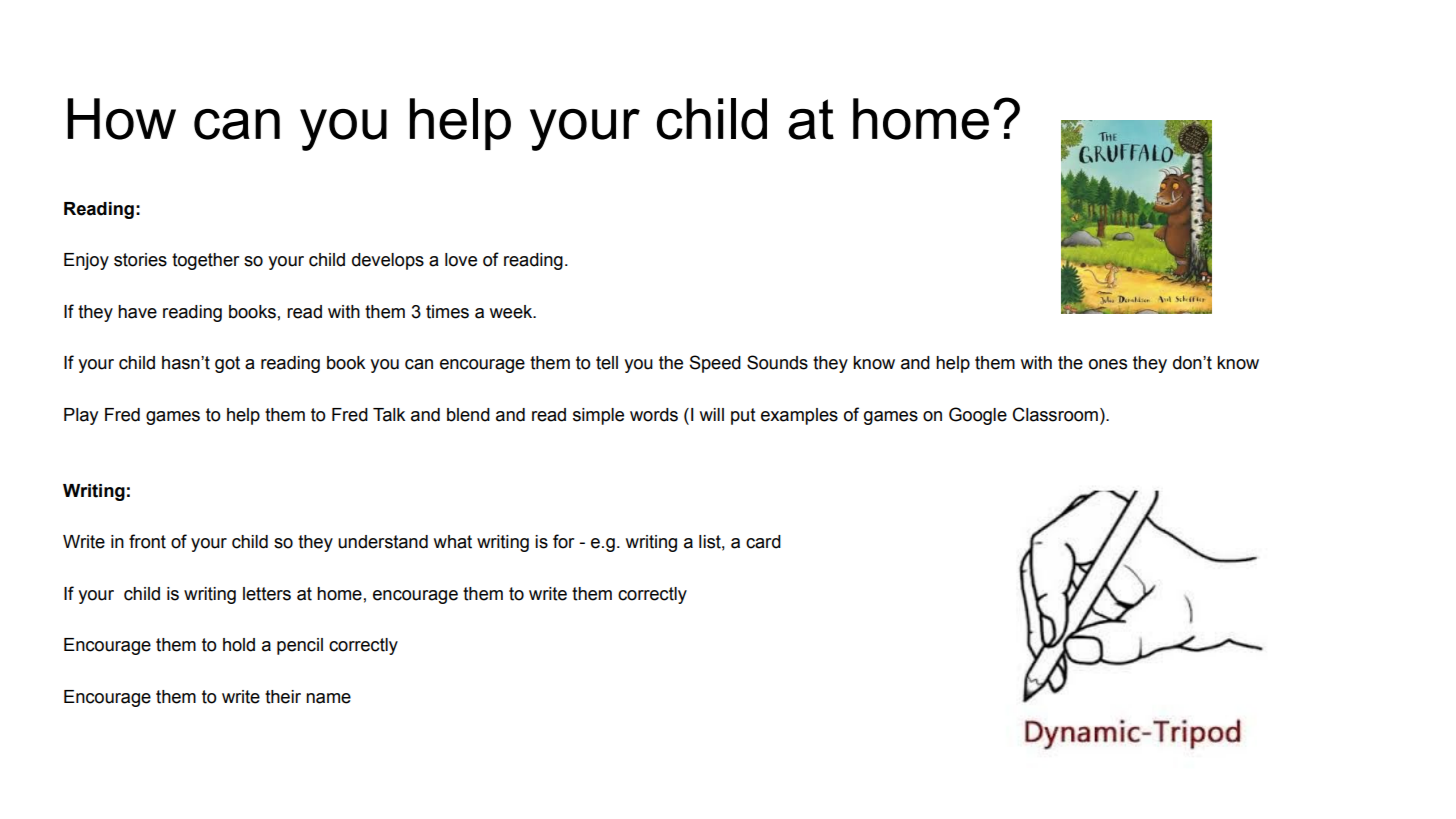 This page has width=1456, height=819. Describe the element at coordinates (978, 416) in the page. I see `Google` at that location.
